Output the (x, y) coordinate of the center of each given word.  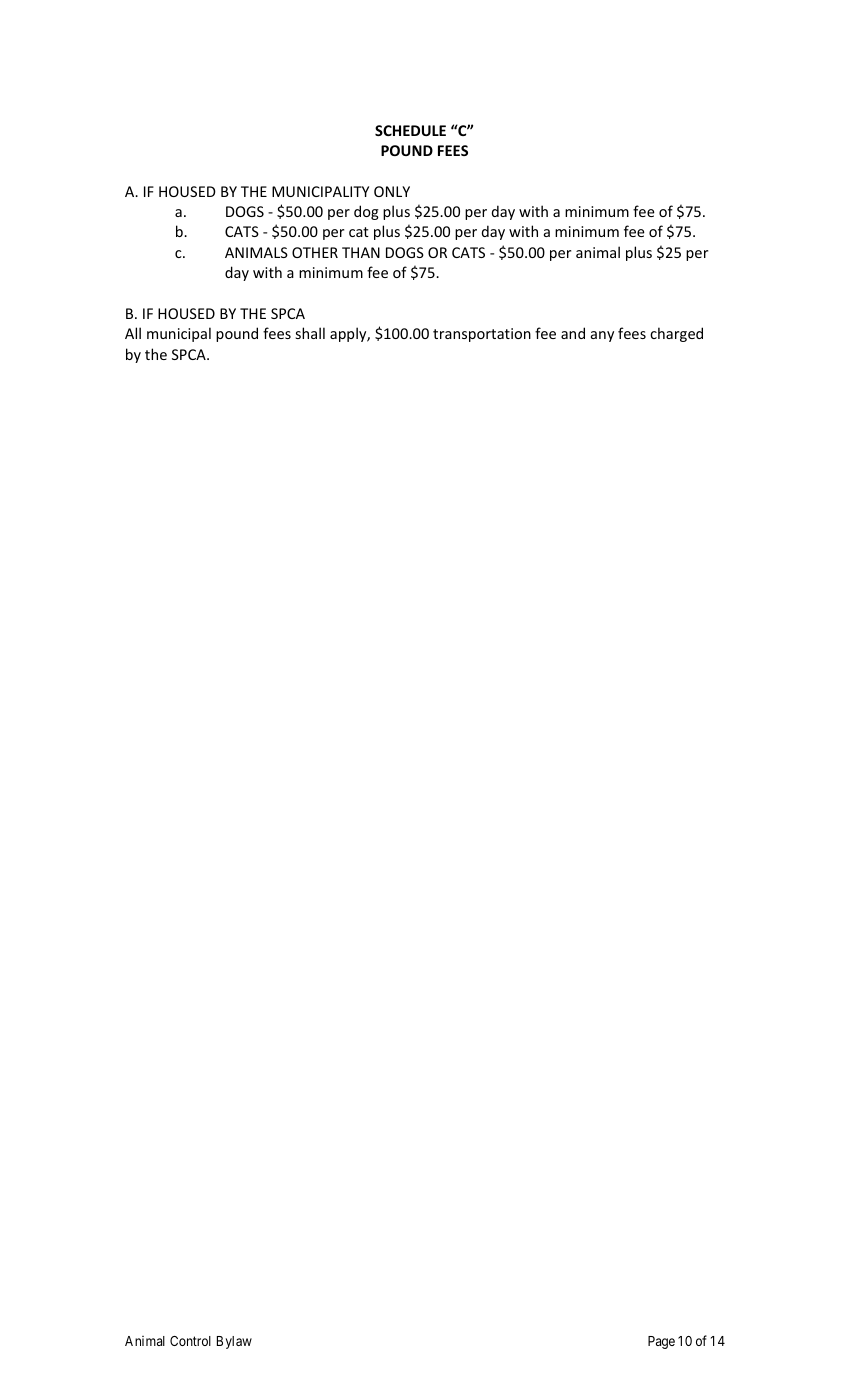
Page (661, 1342)
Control (190, 1341)
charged (676, 334)
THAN (361, 252)
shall (310, 333)
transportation (482, 335)
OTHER (315, 252)
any (602, 336)
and (573, 333)
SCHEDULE (410, 130)
